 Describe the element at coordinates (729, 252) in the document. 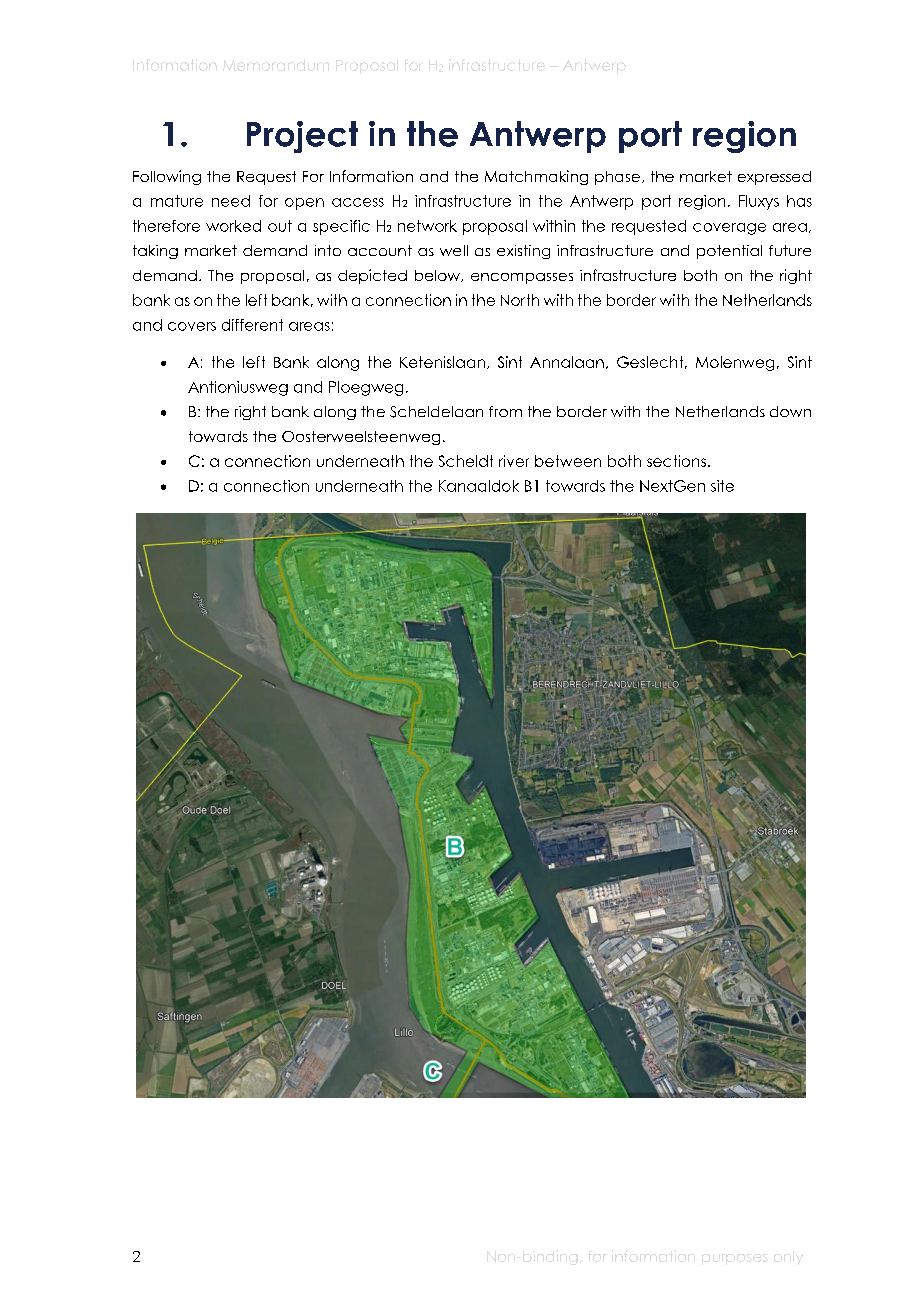

I see `potential` at that location.
